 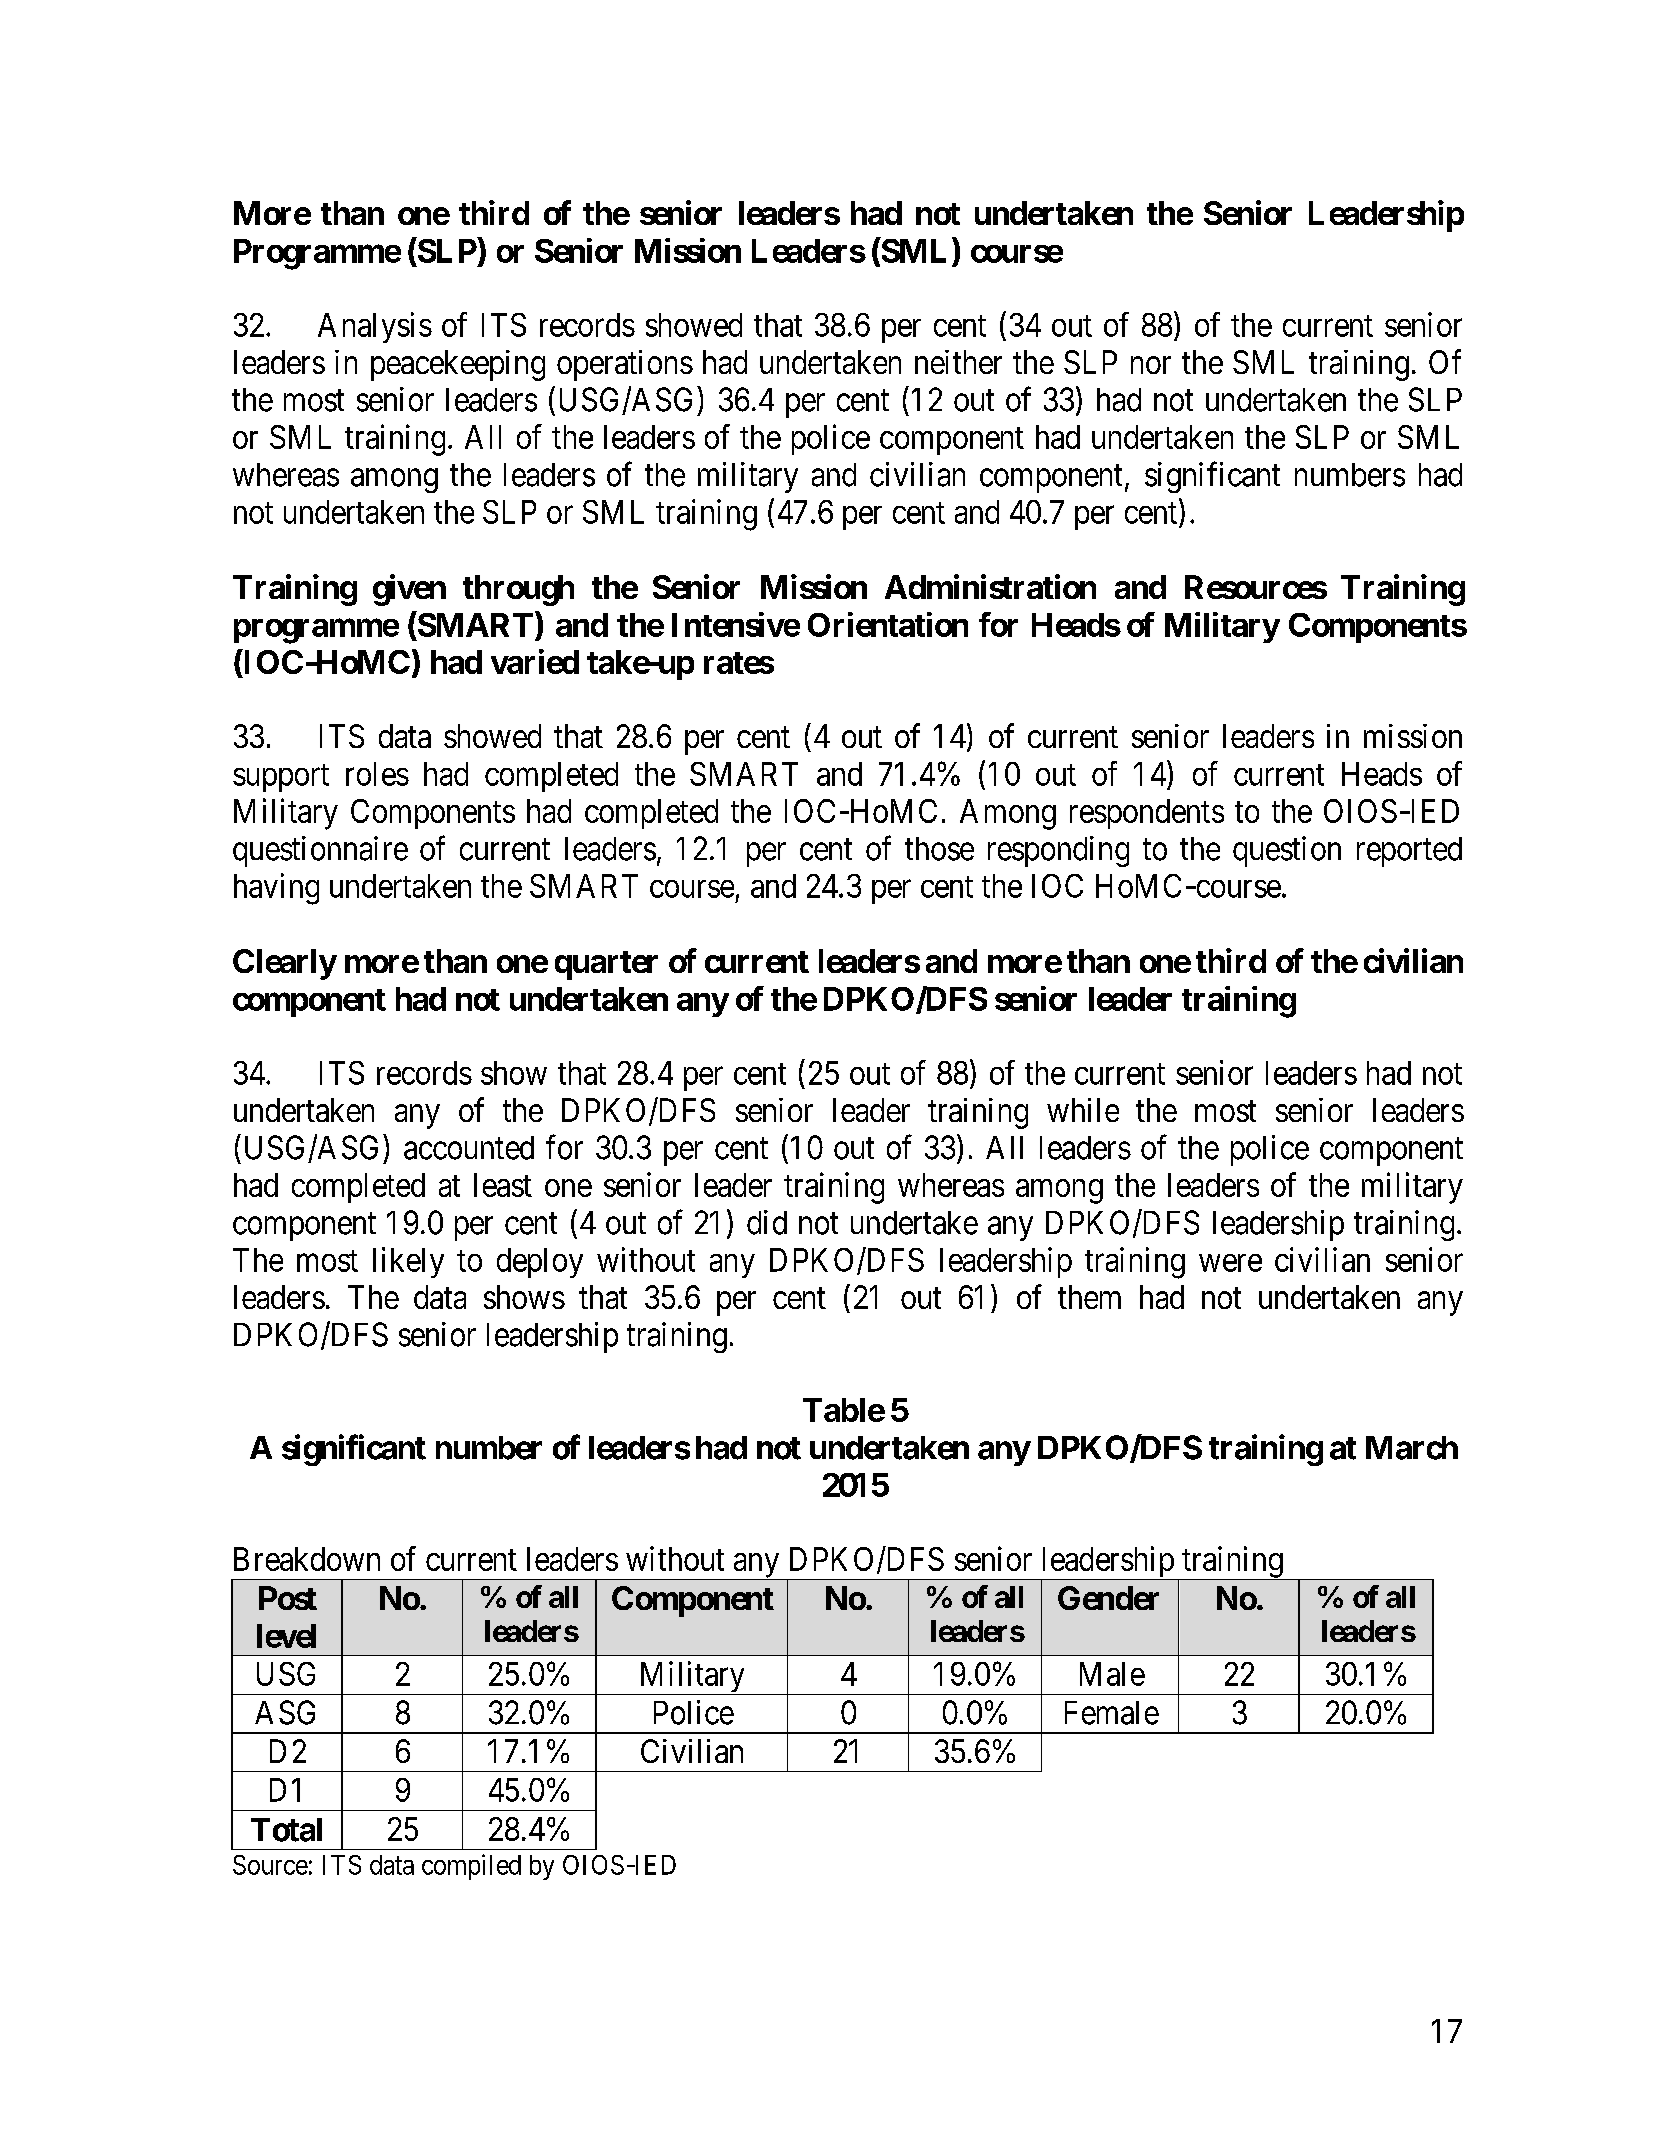 I want to click on reported, so click(x=1409, y=852).
